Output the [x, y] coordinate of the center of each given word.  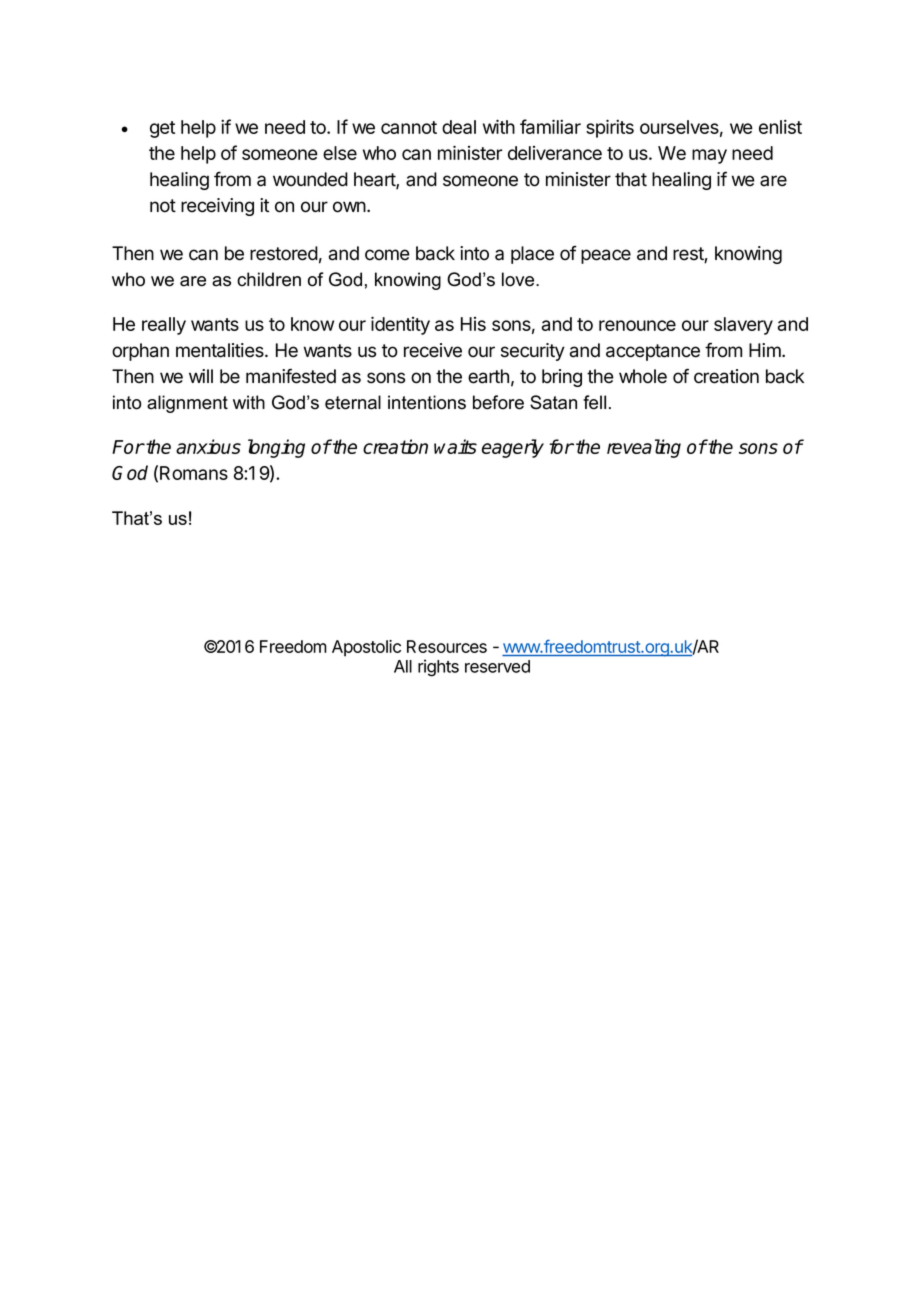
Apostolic [366, 648]
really [164, 326]
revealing [644, 448]
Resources [447, 646]
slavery [743, 326]
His [473, 324]
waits [455, 446]
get [162, 129]
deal [459, 127]
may [709, 156]
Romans [194, 473]
